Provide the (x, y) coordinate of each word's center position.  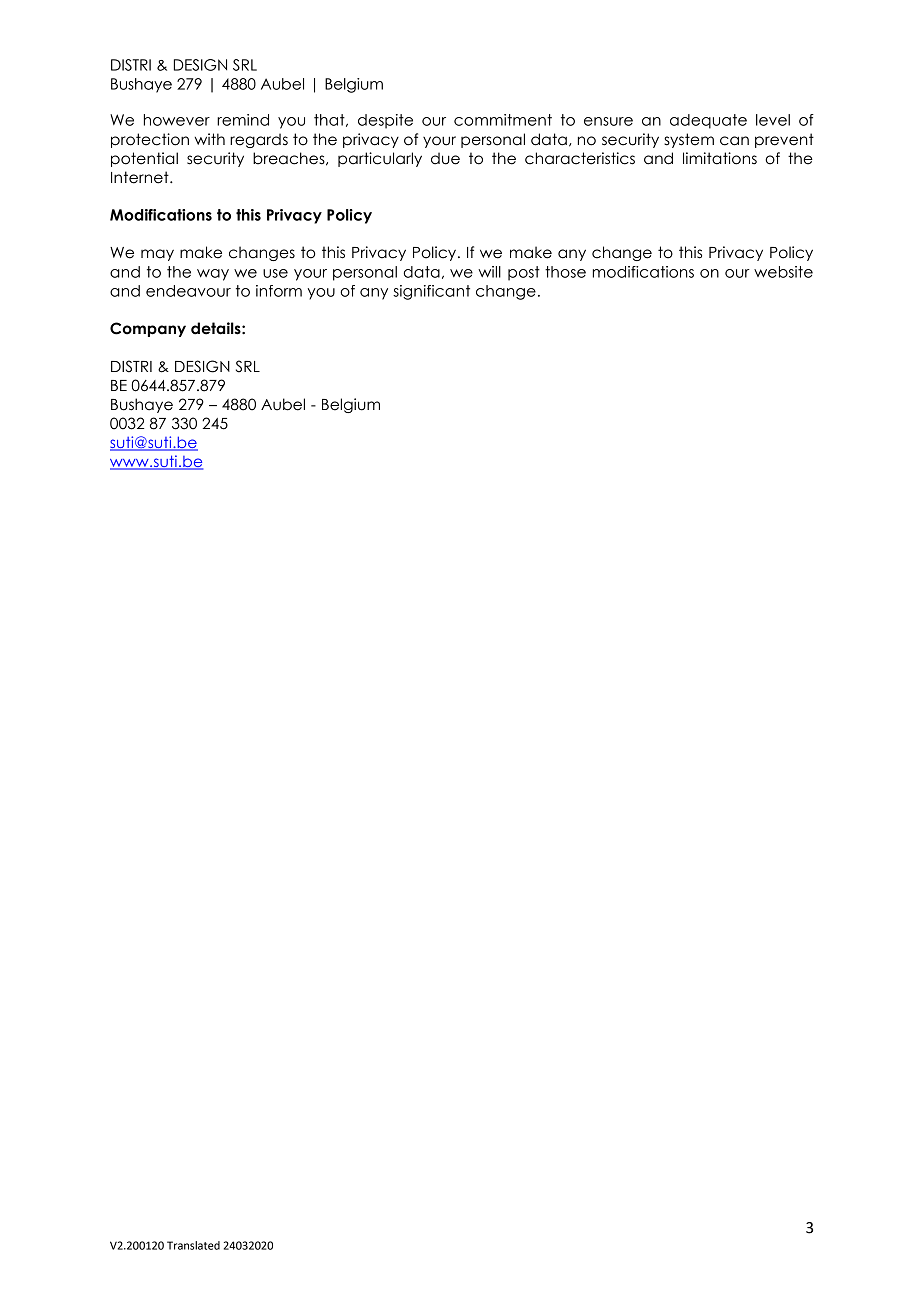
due (445, 158)
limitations (720, 158)
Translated (193, 1245)
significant (431, 292)
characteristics (580, 158)
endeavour (188, 291)
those (565, 272)
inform (279, 291)
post (524, 273)
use (275, 273)
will (489, 272)
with (210, 139)
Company (148, 329)
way (213, 275)
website (783, 272)
